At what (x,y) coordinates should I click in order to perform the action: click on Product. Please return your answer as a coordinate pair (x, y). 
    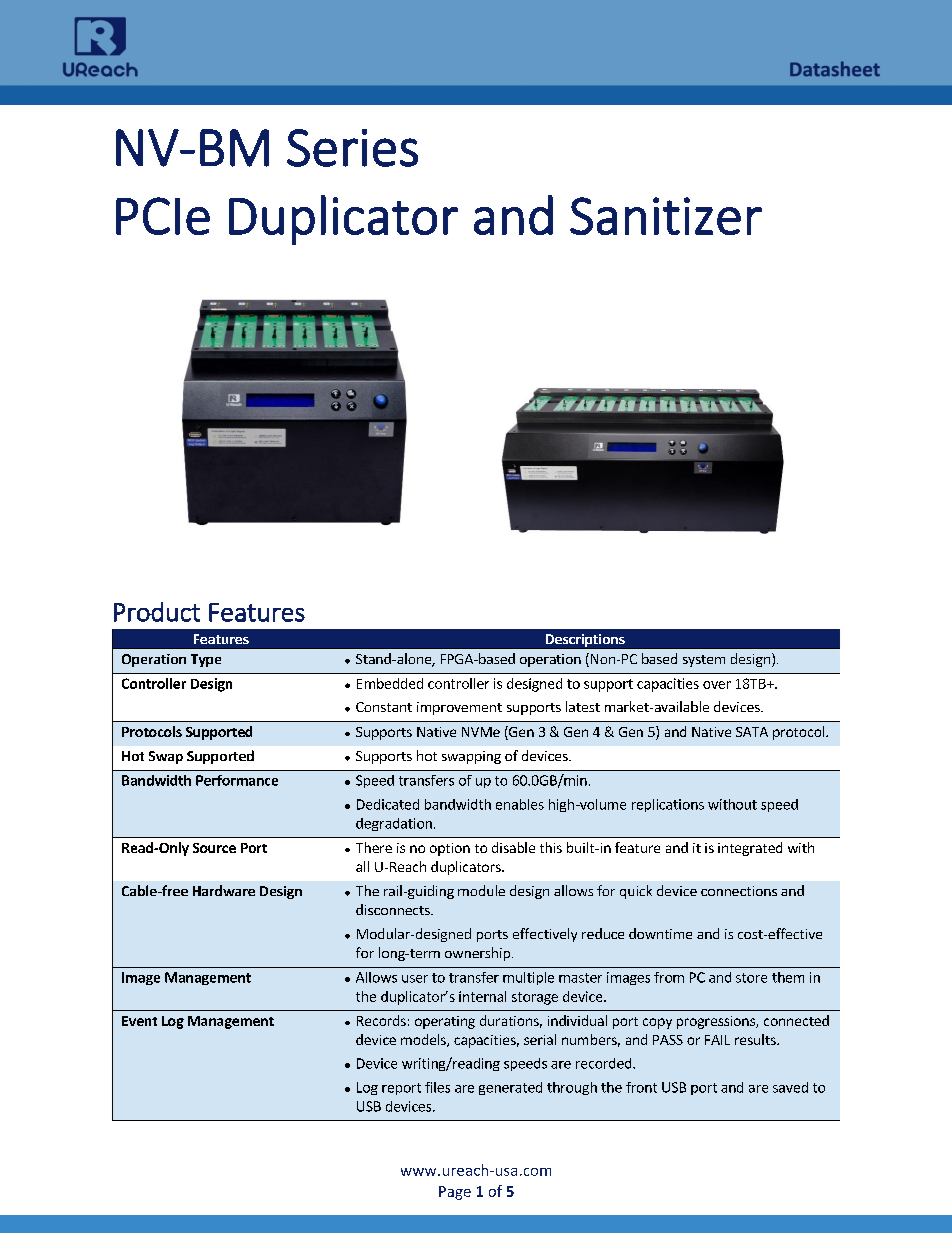
    Looking at the image, I should click on (157, 612).
